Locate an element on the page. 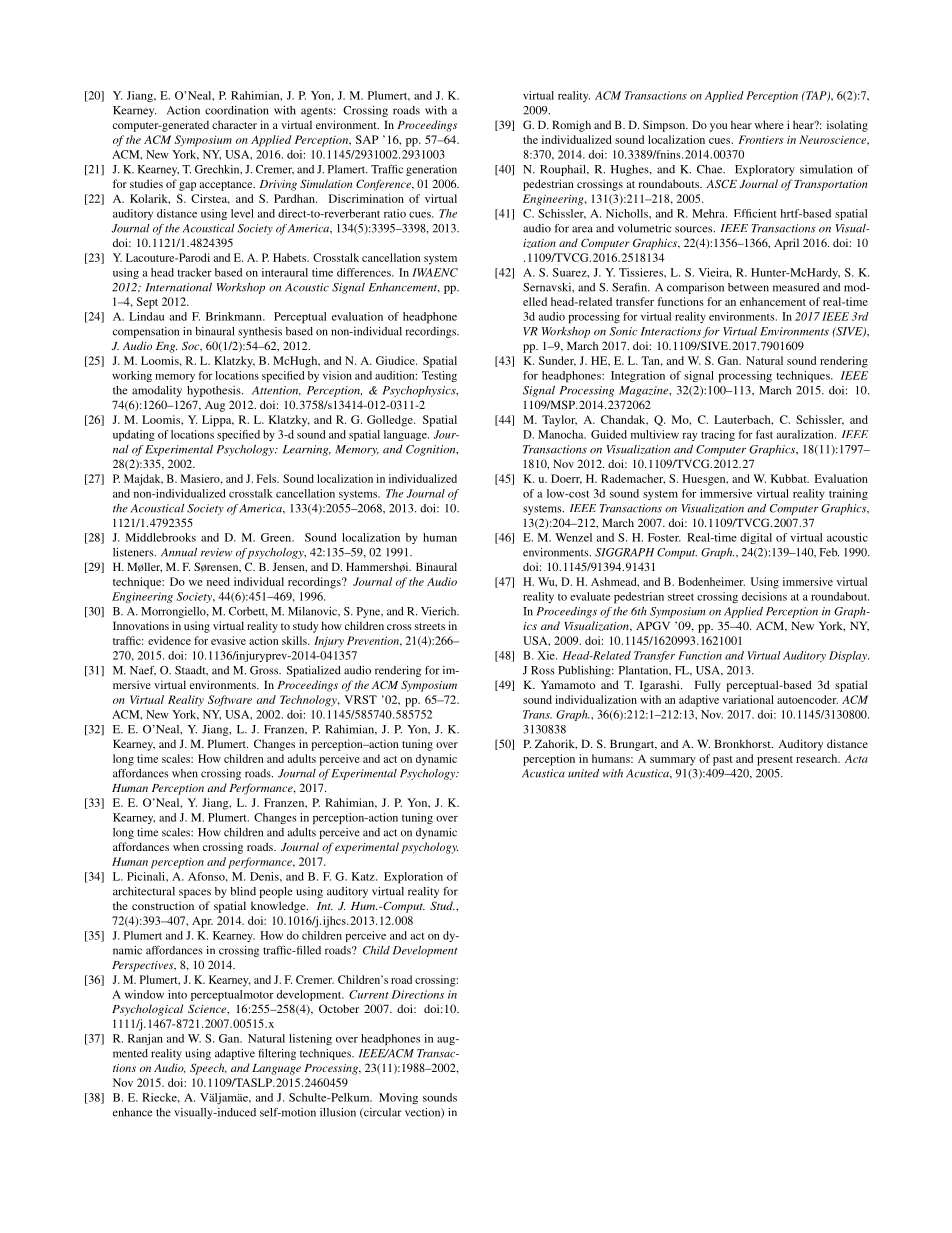 Image resolution: width=952 pixels, height=1233 pixels. SAP is located at coordinates (367, 139).
